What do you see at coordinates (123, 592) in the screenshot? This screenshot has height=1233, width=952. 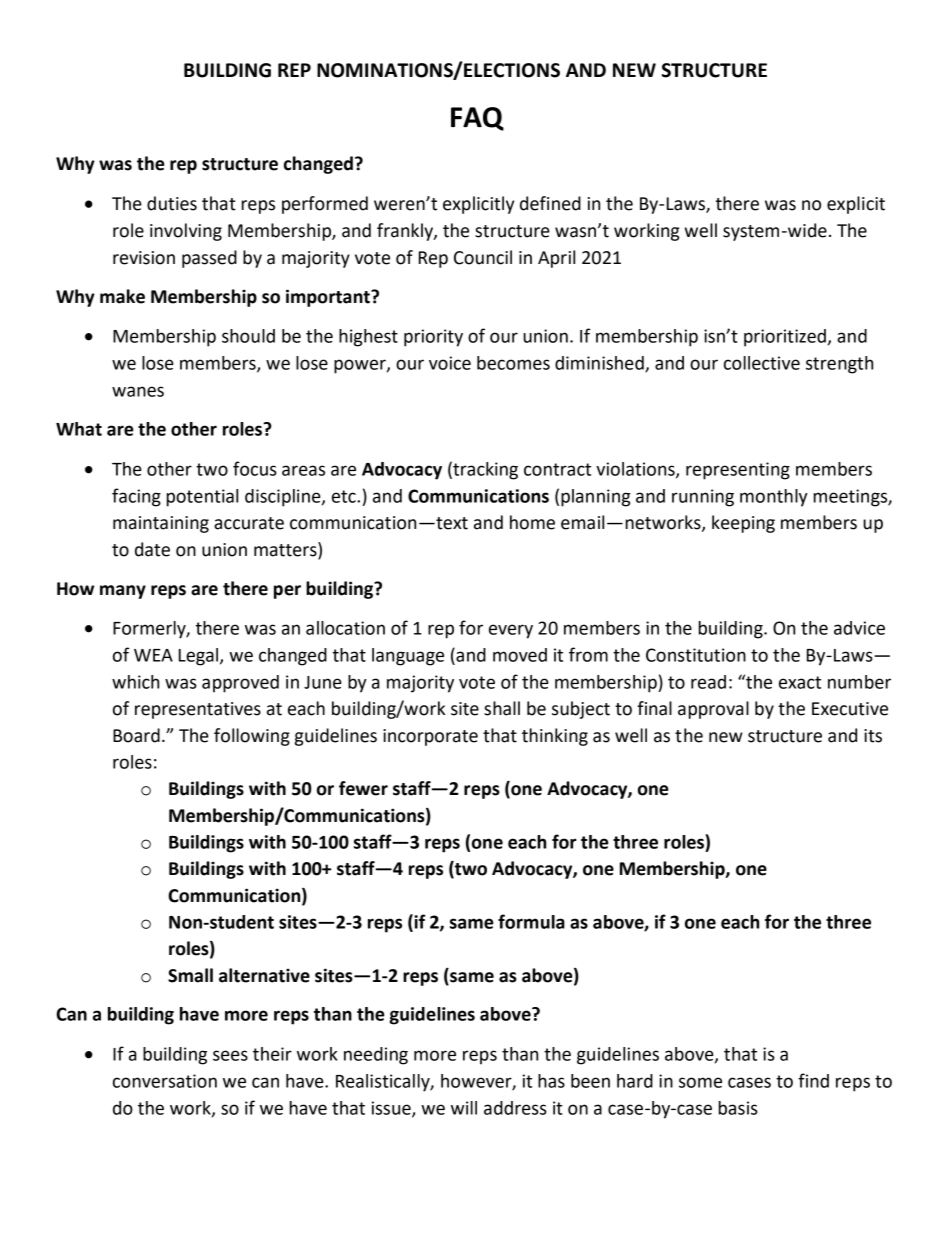 I see `many` at bounding box center [123, 592].
